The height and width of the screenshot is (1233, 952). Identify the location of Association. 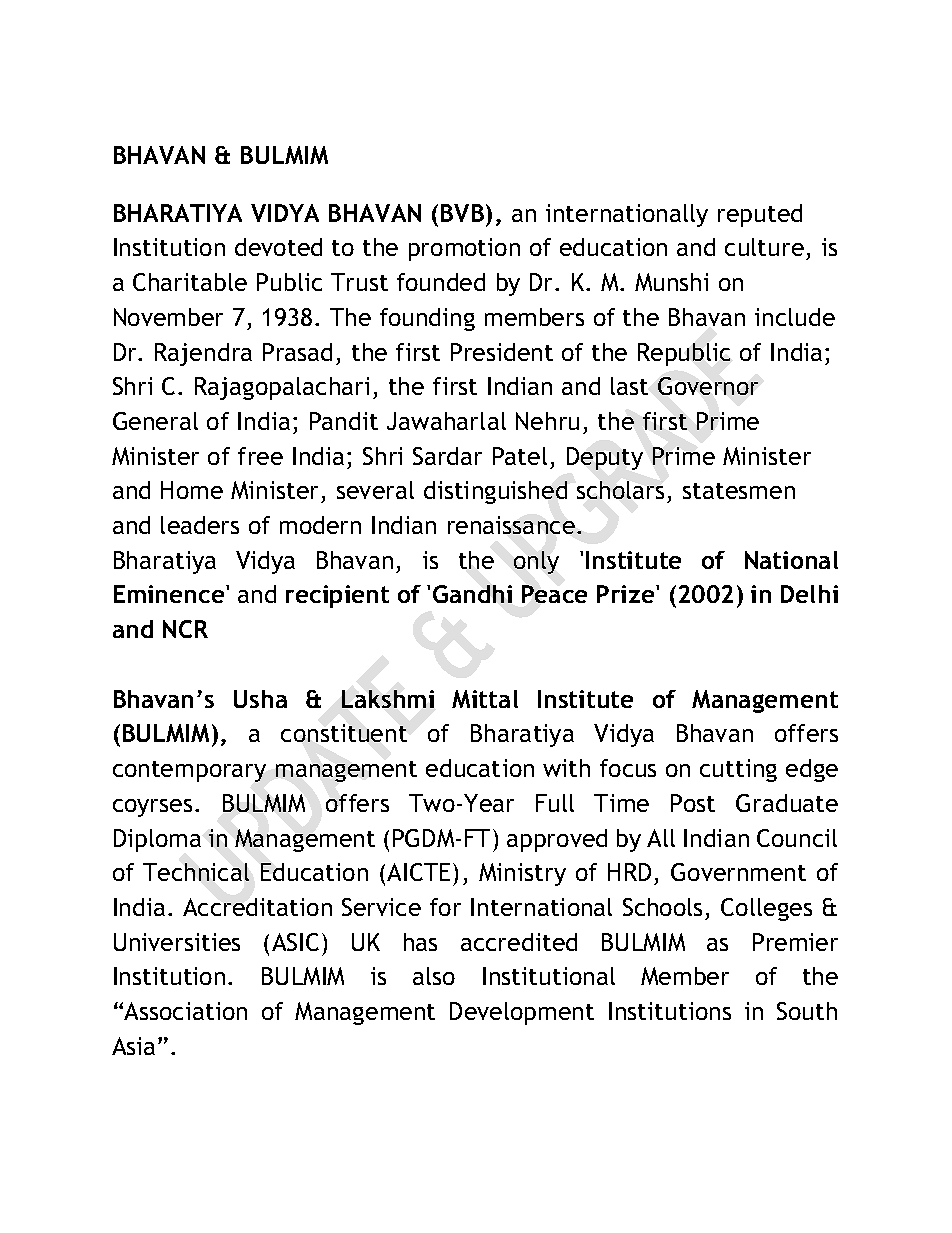
(185, 1011).
